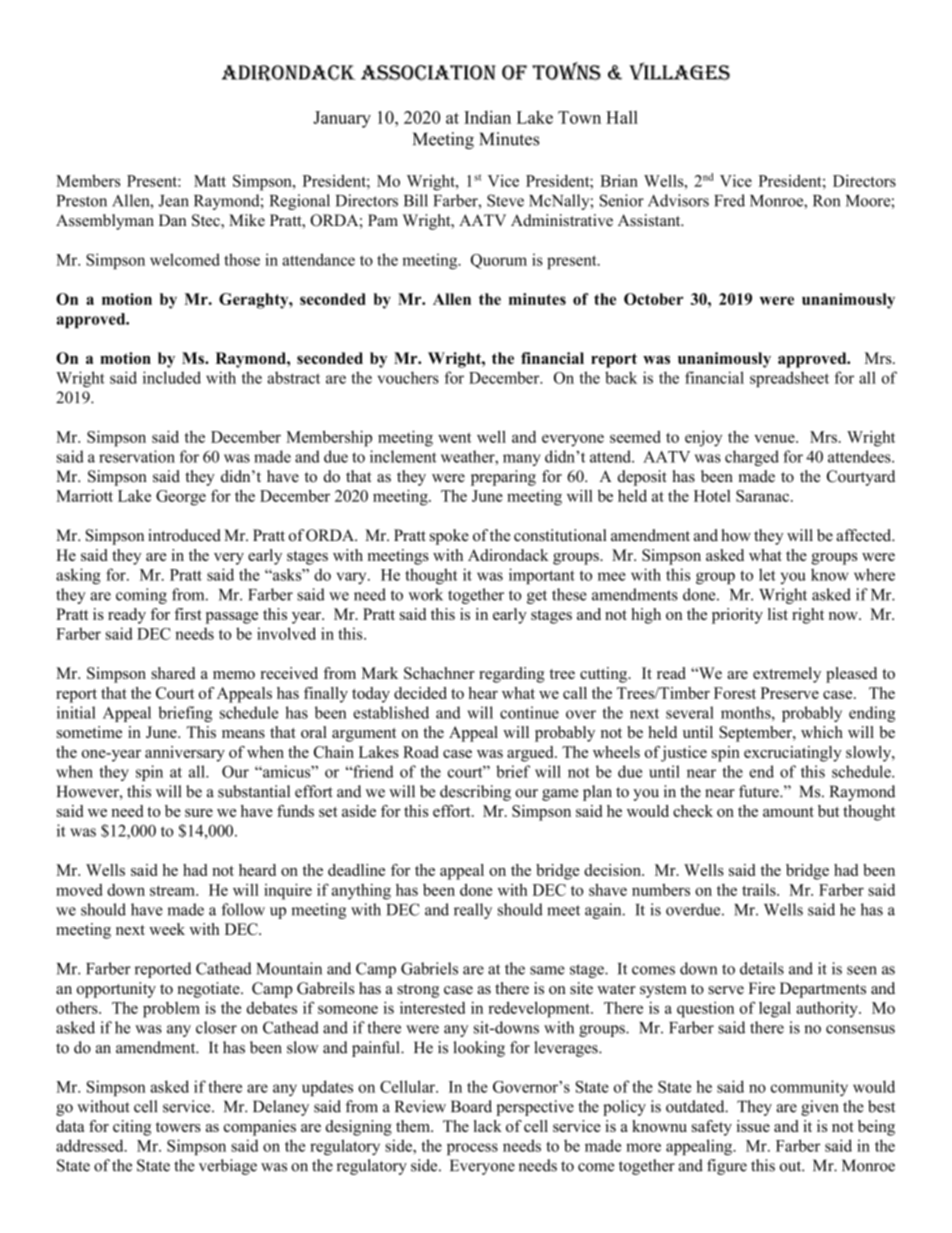 The width and height of the screenshot is (952, 1233). I want to click on Matt, so click(210, 181).
